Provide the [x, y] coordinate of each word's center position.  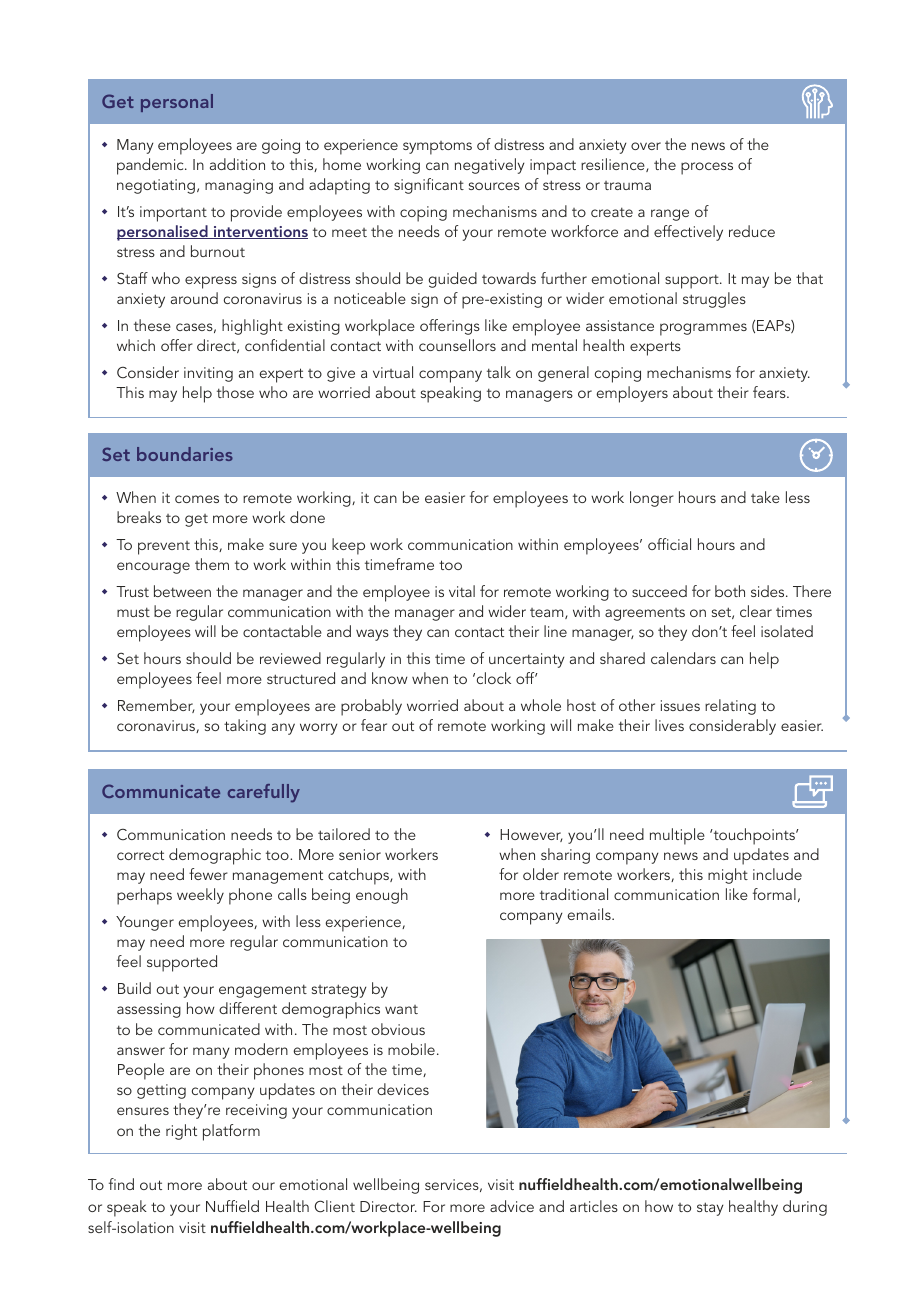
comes [197, 499]
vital [462, 591]
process [707, 168]
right [181, 1132]
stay [710, 1209]
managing [239, 186]
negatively [490, 166]
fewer [208, 874]
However [531, 835]
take [765, 497]
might [728, 876]
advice [512, 1206]
